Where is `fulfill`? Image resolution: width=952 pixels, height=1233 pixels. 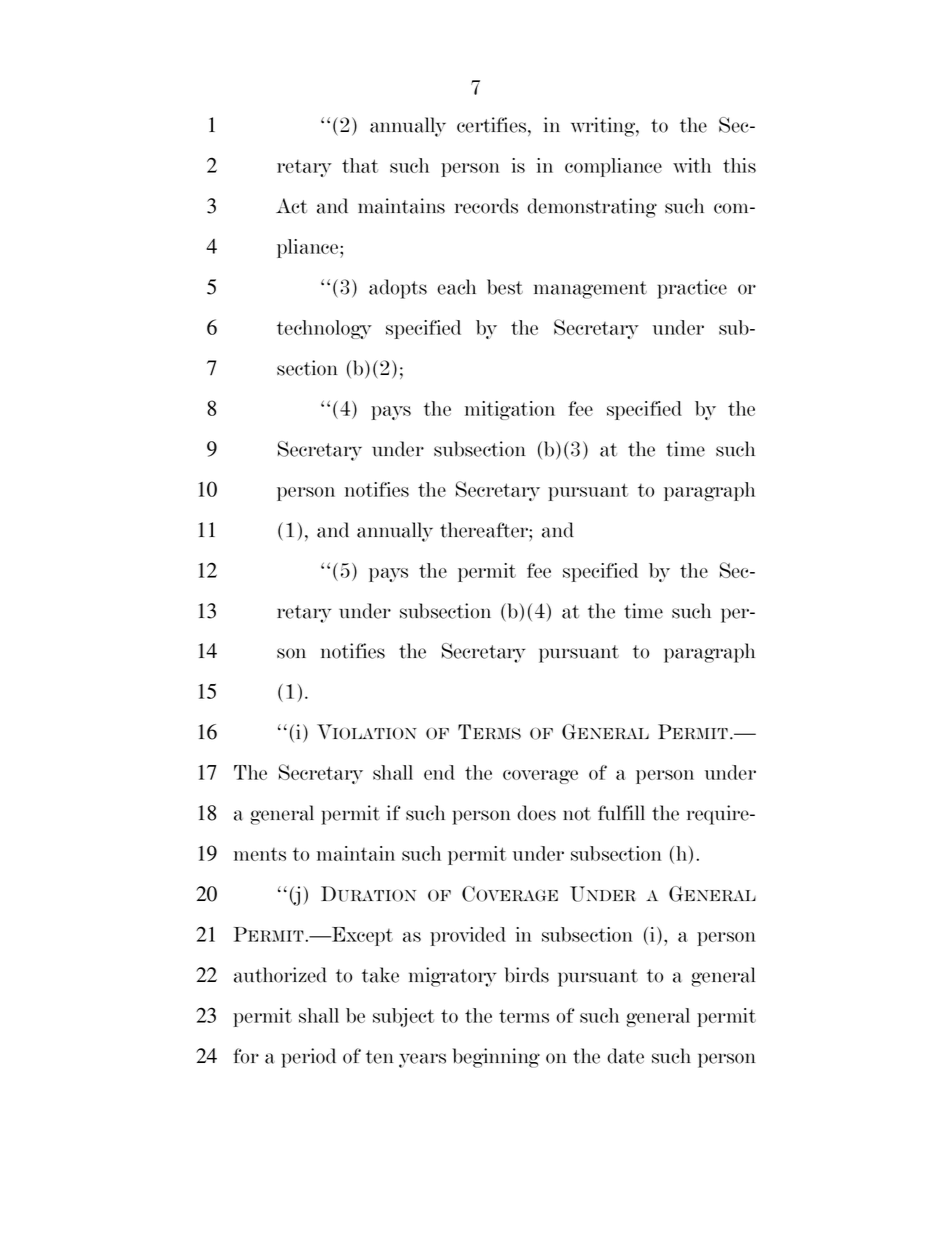
fulfill is located at coordinates (621, 813).
